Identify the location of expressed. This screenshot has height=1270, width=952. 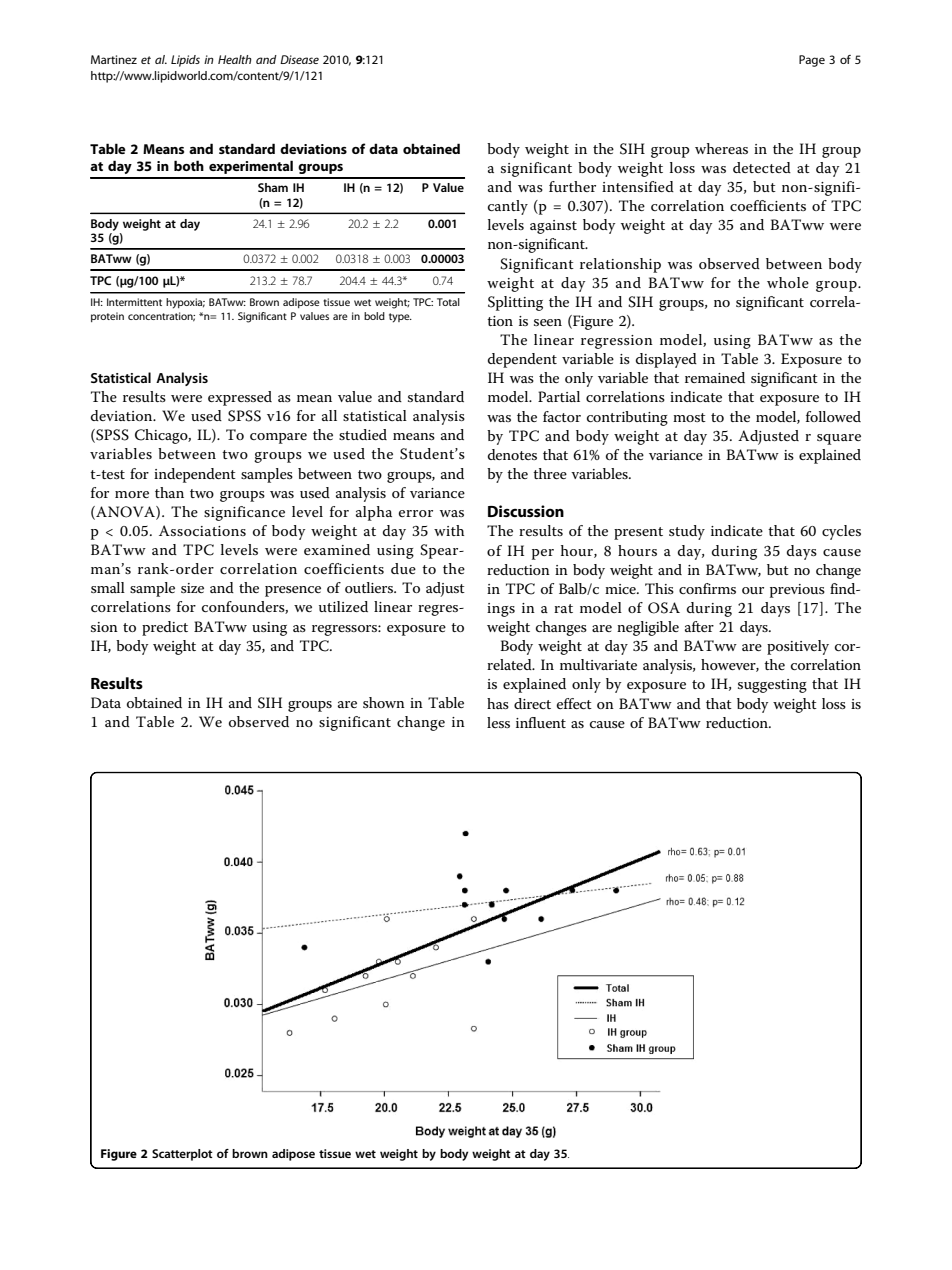
(240, 398).
